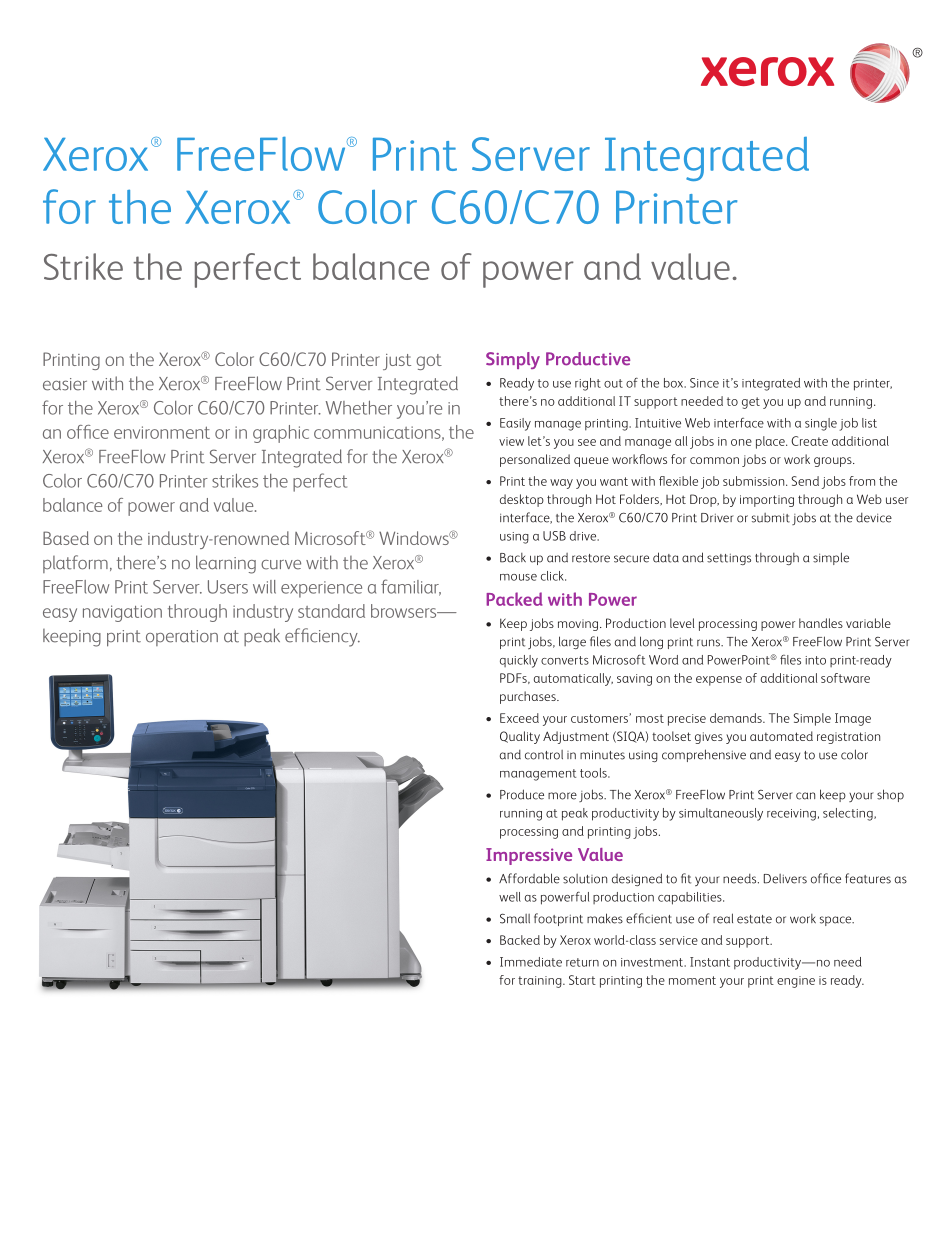 This screenshot has width=952, height=1233. I want to click on easier, so click(65, 384).
